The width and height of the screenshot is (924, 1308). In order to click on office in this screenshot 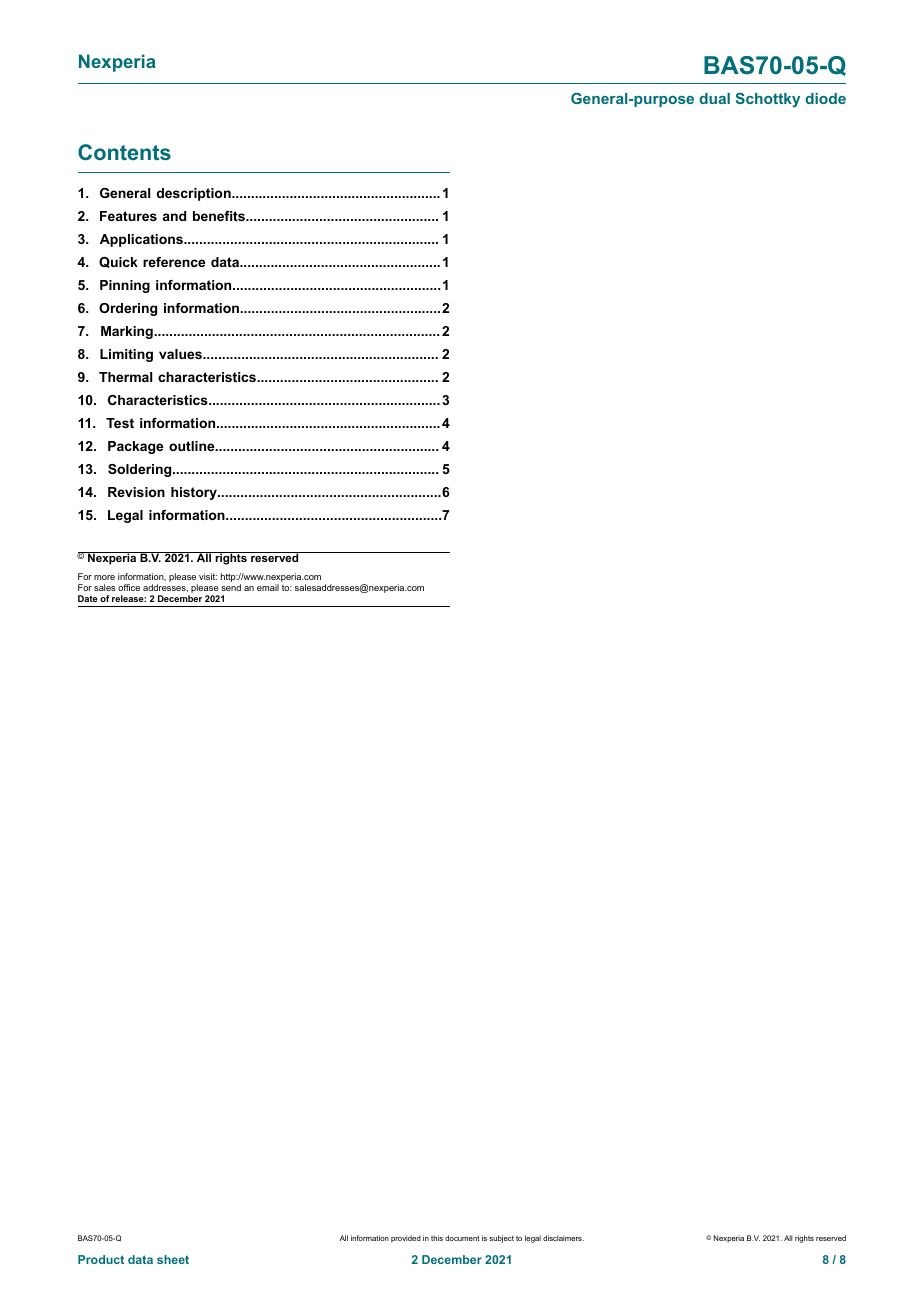, I will do `click(129, 587)`.
